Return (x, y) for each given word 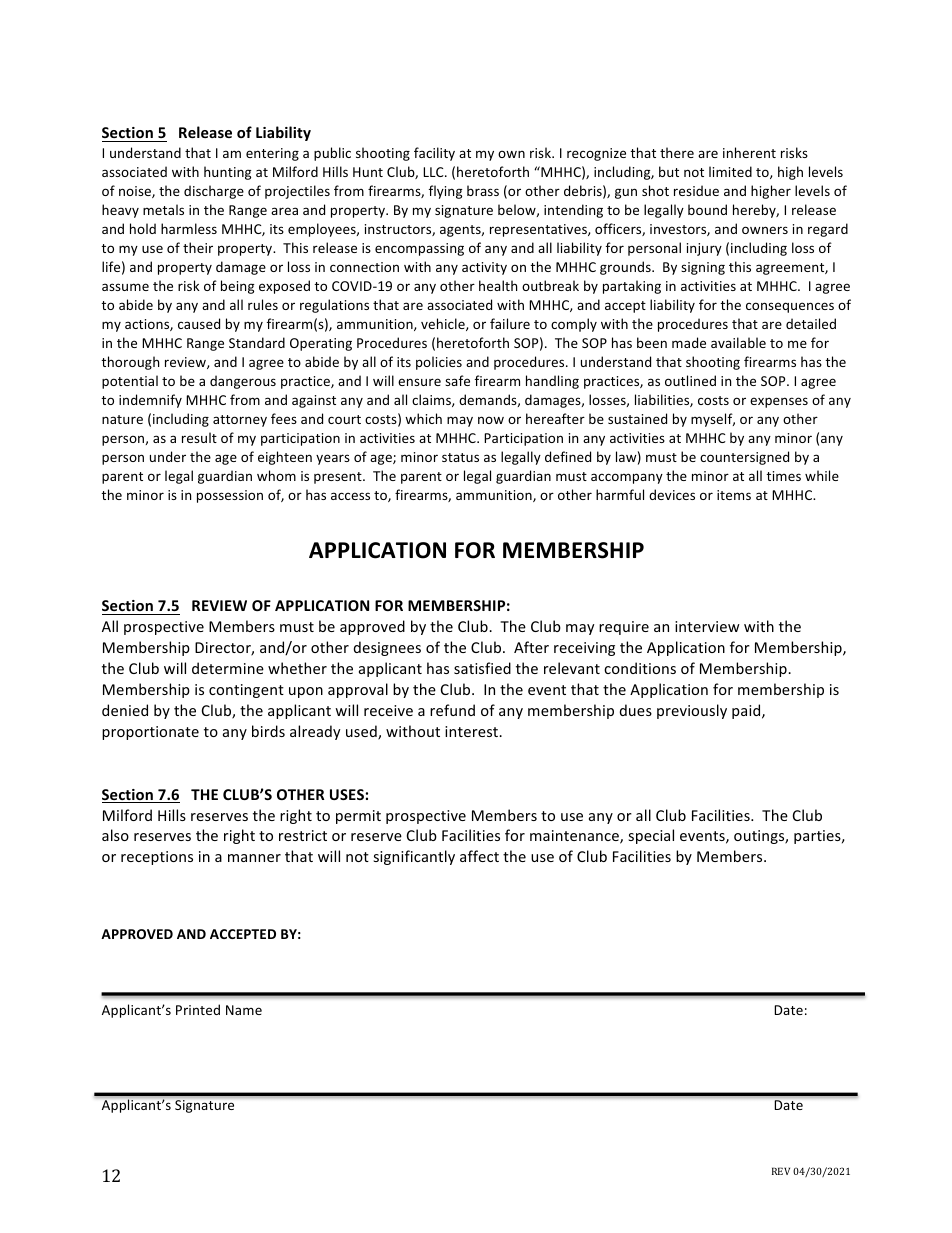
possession (230, 496)
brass (483, 190)
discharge (214, 192)
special (651, 836)
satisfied (482, 668)
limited (730, 171)
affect (479, 856)
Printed (198, 1009)
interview (707, 626)
